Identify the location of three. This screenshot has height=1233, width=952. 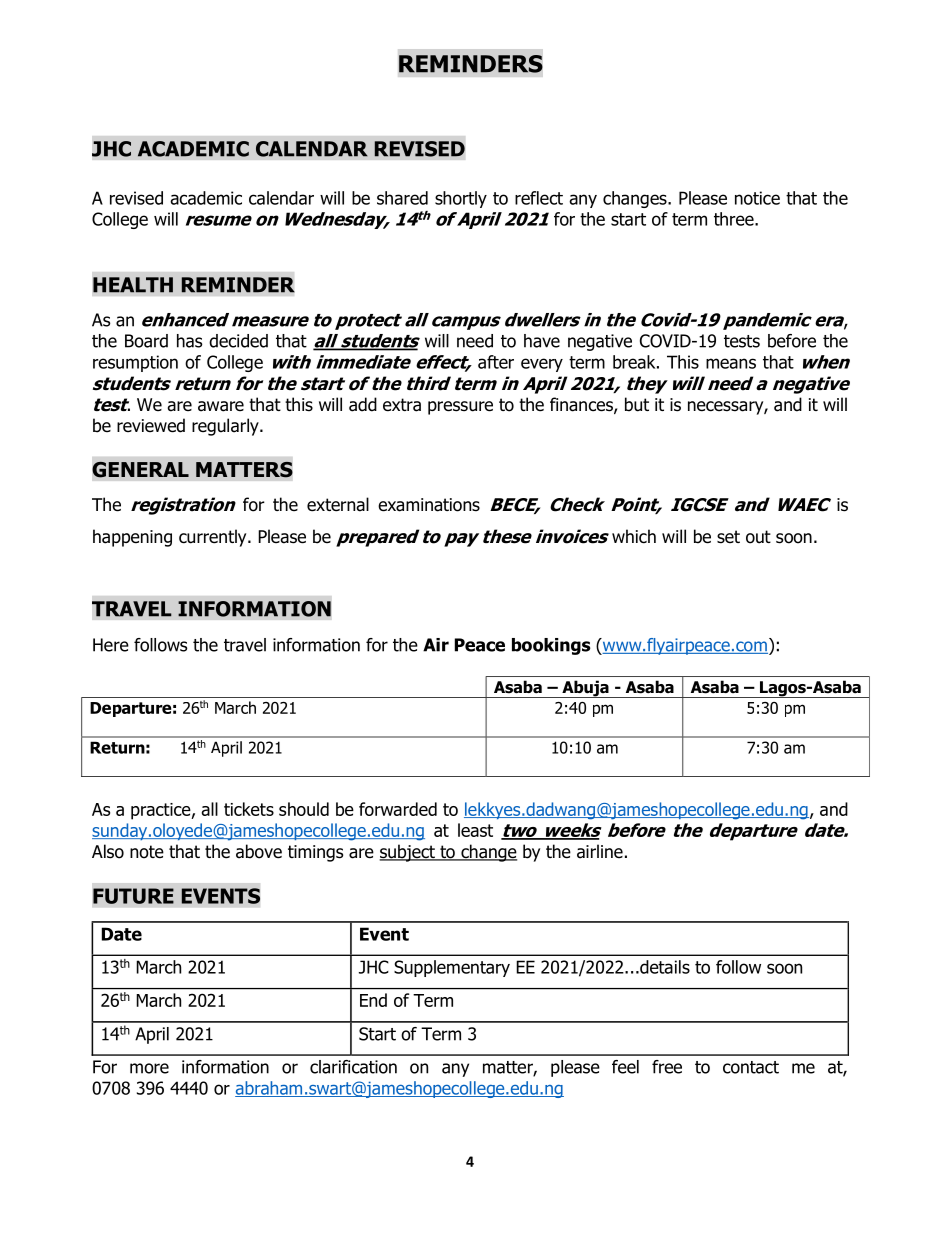
(735, 219).
